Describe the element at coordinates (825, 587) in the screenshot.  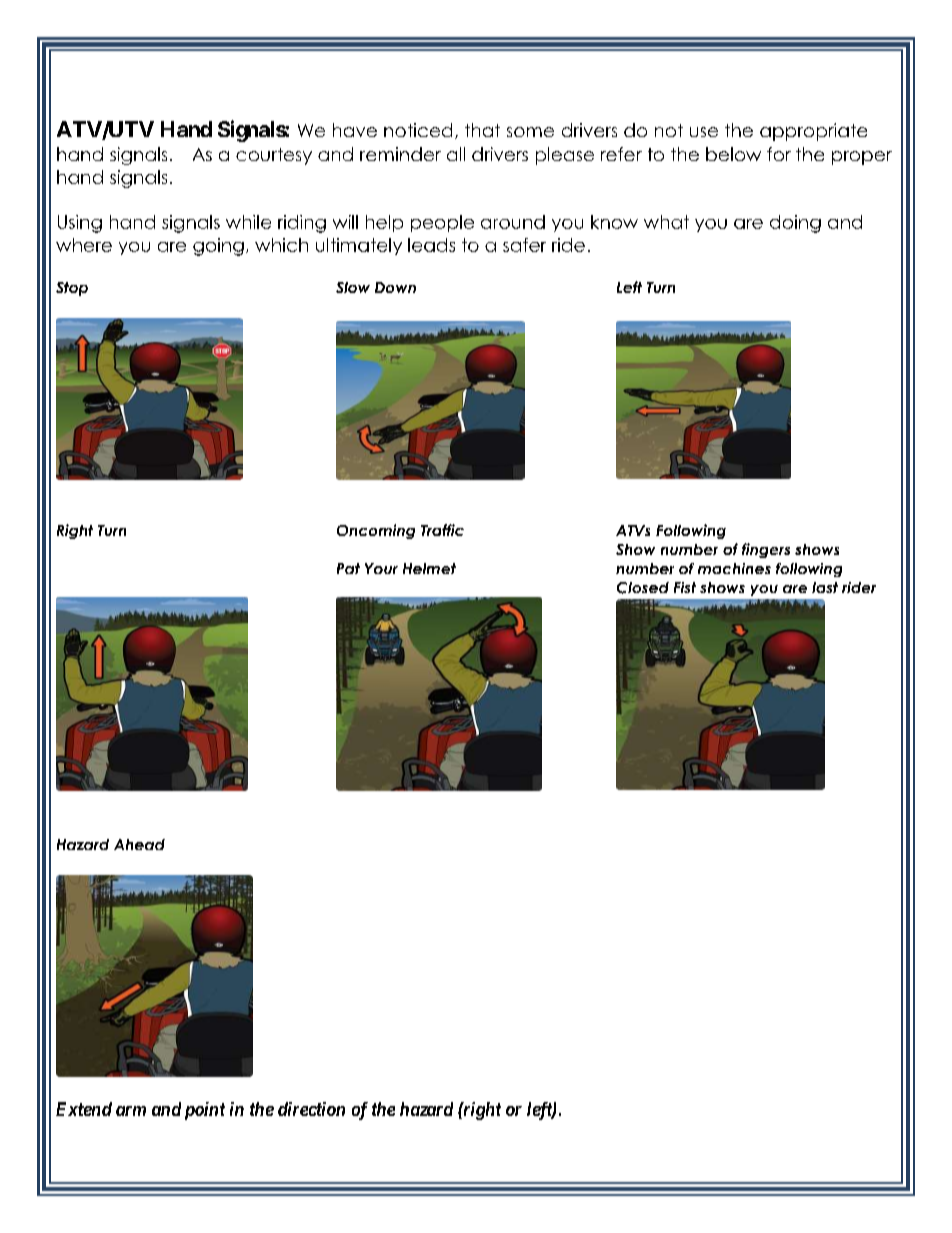
I see `last` at that location.
